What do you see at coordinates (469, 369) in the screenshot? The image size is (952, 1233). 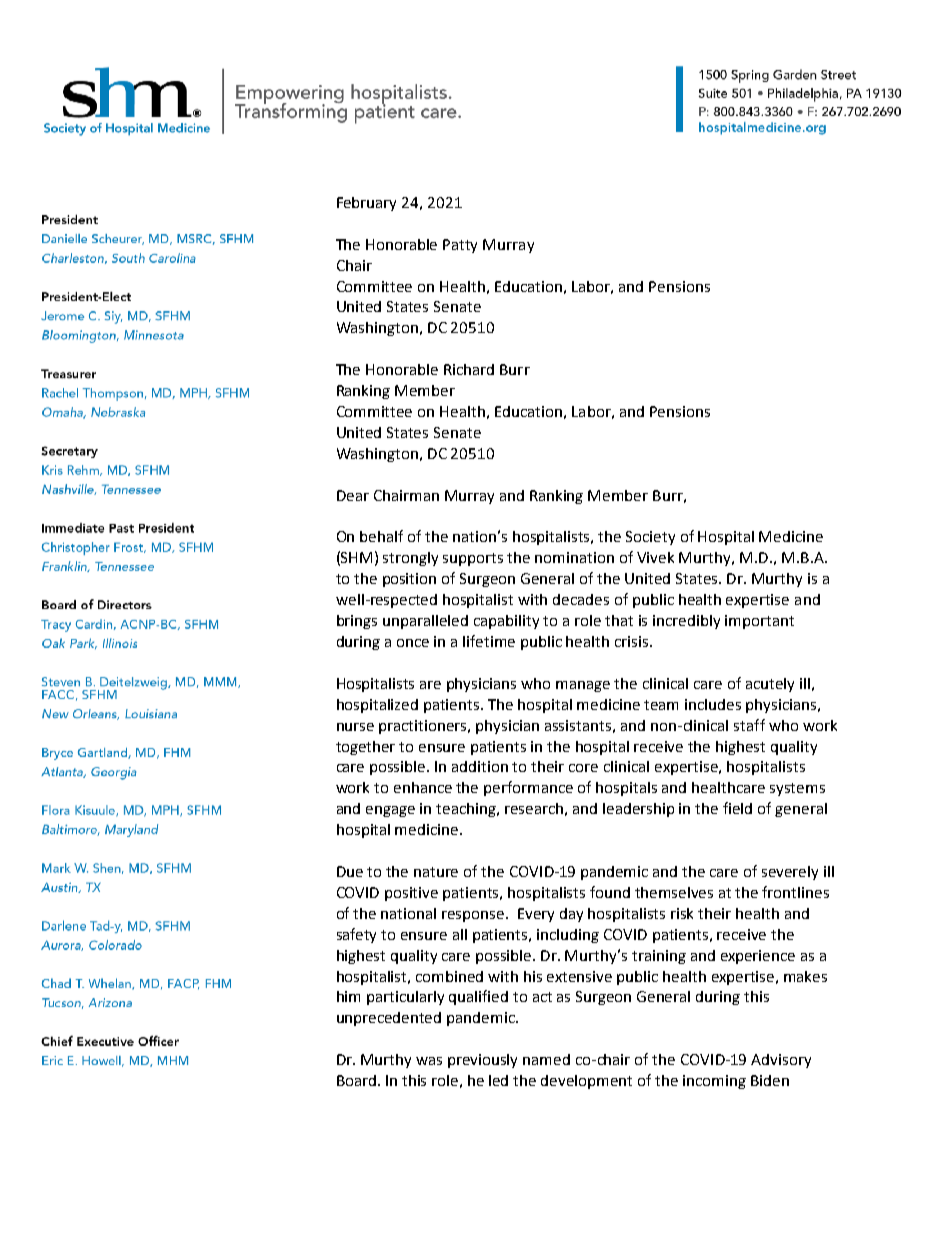 I see `Richard` at bounding box center [469, 369].
